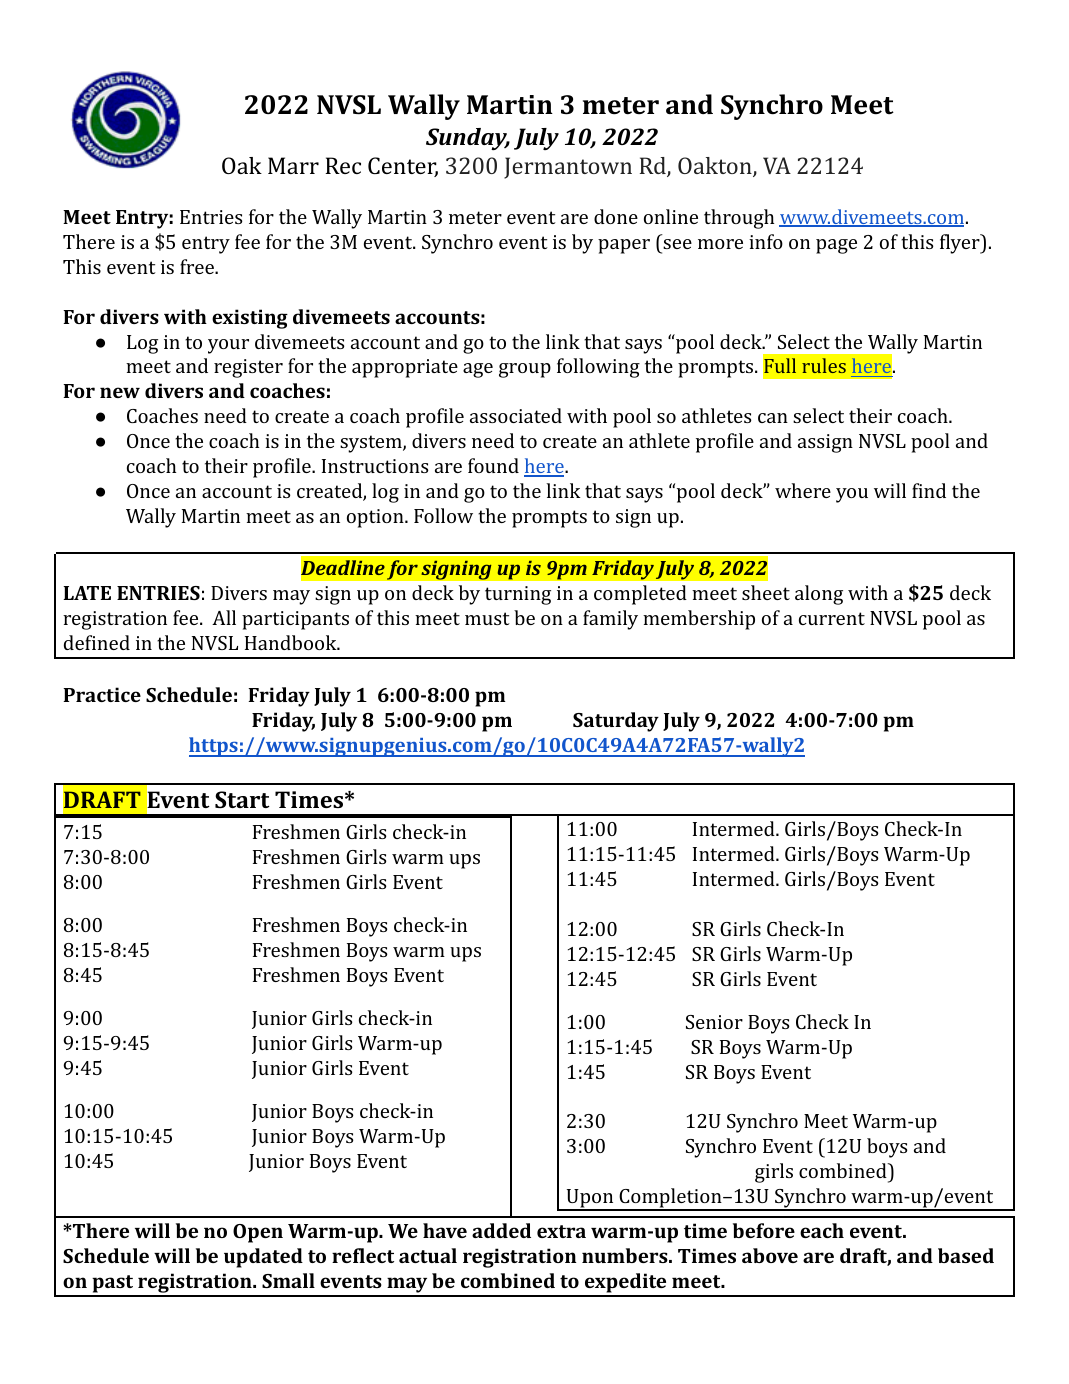 The height and width of the screenshot is (1384, 1069). What do you see at coordinates (258, 1233) in the screenshot?
I see `Open` at bounding box center [258, 1233].
